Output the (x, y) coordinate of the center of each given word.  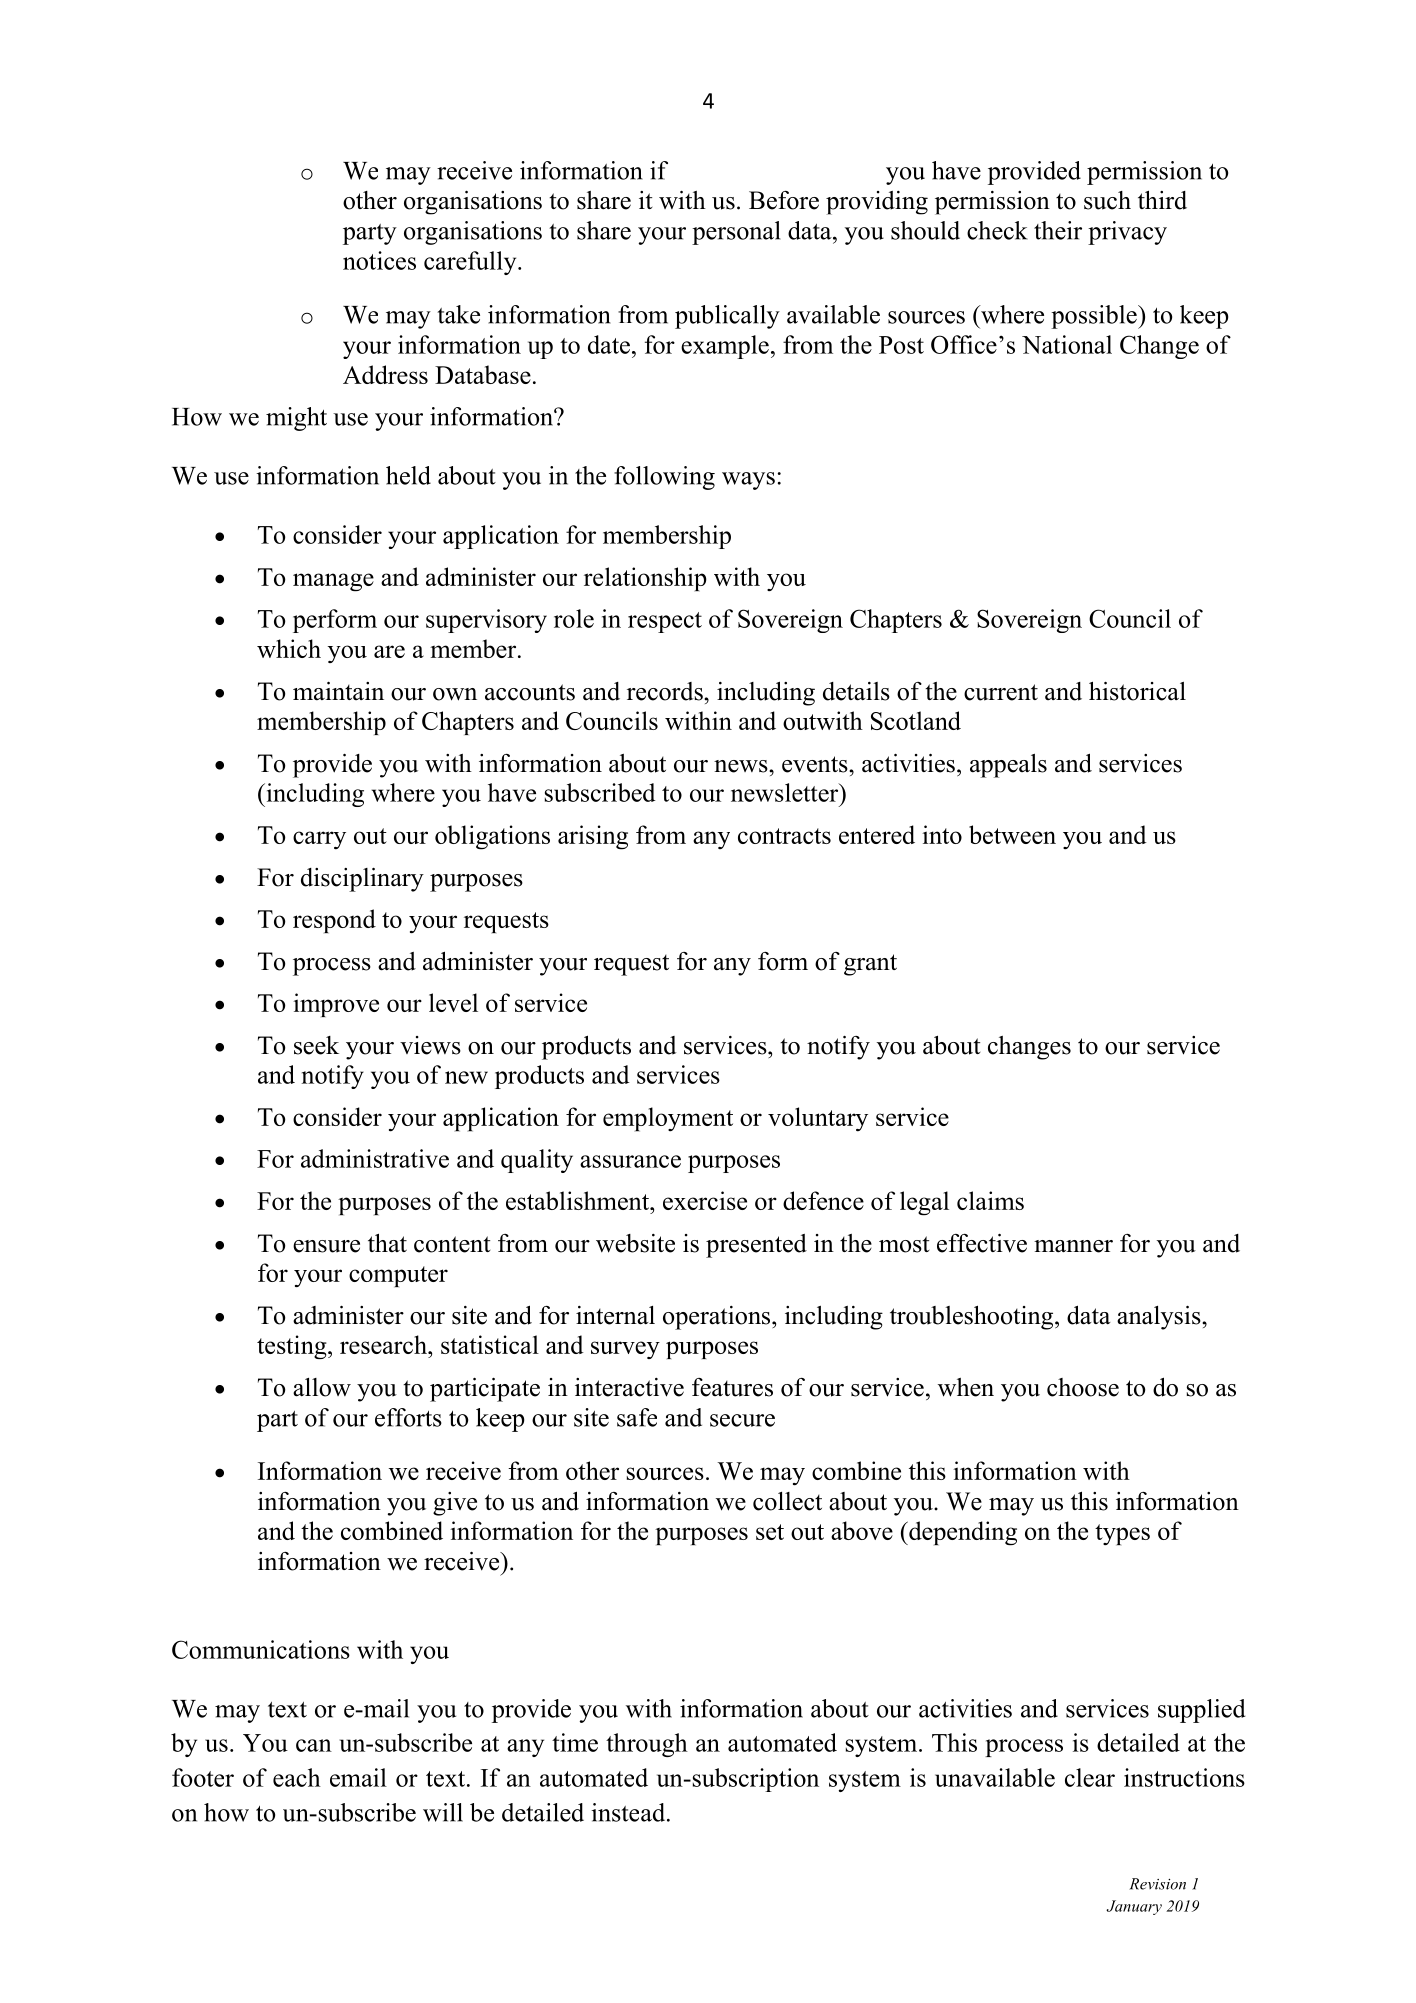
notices (379, 260)
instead (629, 1812)
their (1058, 230)
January (1134, 1907)
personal (736, 233)
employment (668, 1119)
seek (316, 1045)
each (297, 1777)
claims (990, 1200)
